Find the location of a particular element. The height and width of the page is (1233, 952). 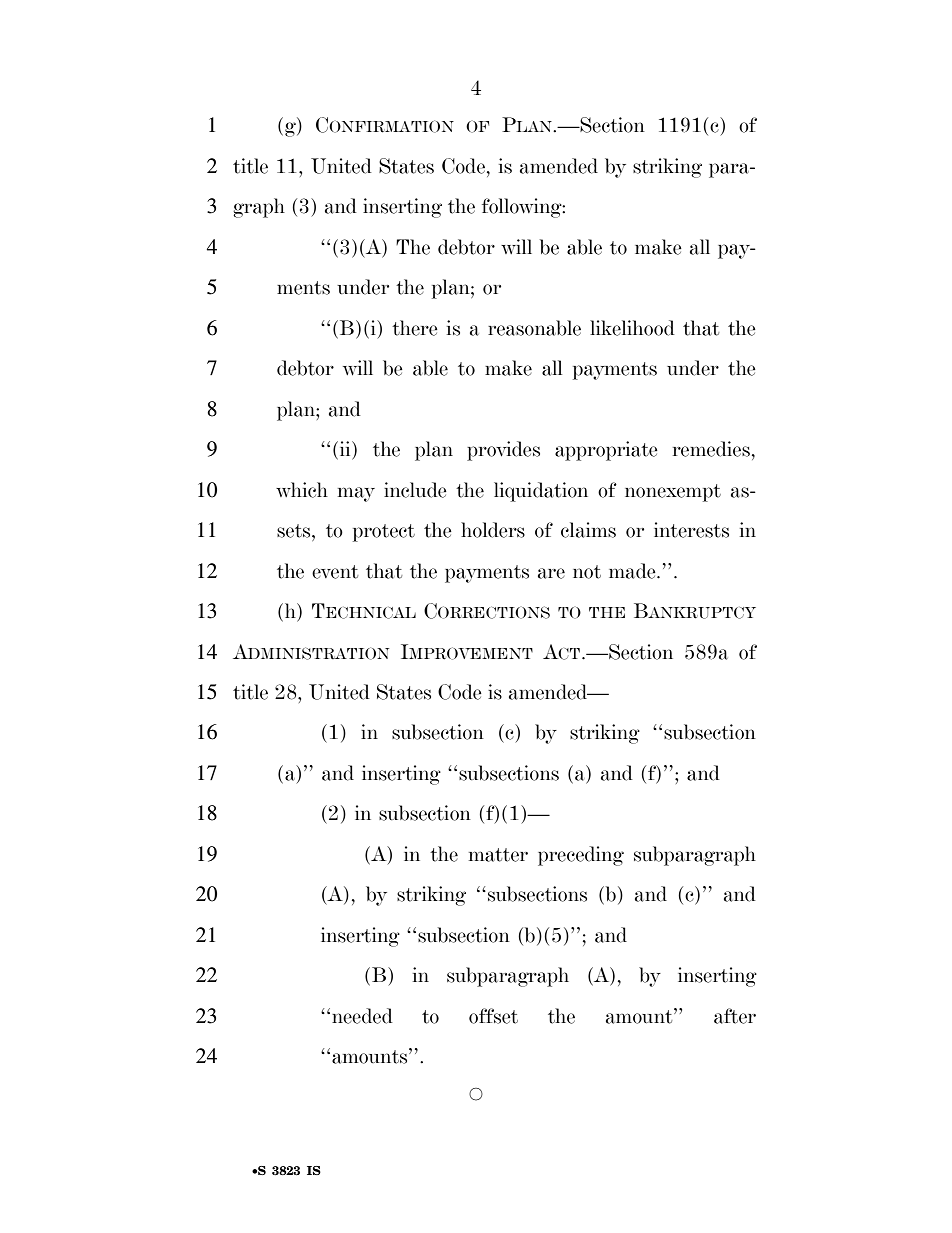

after is located at coordinates (735, 1016).
